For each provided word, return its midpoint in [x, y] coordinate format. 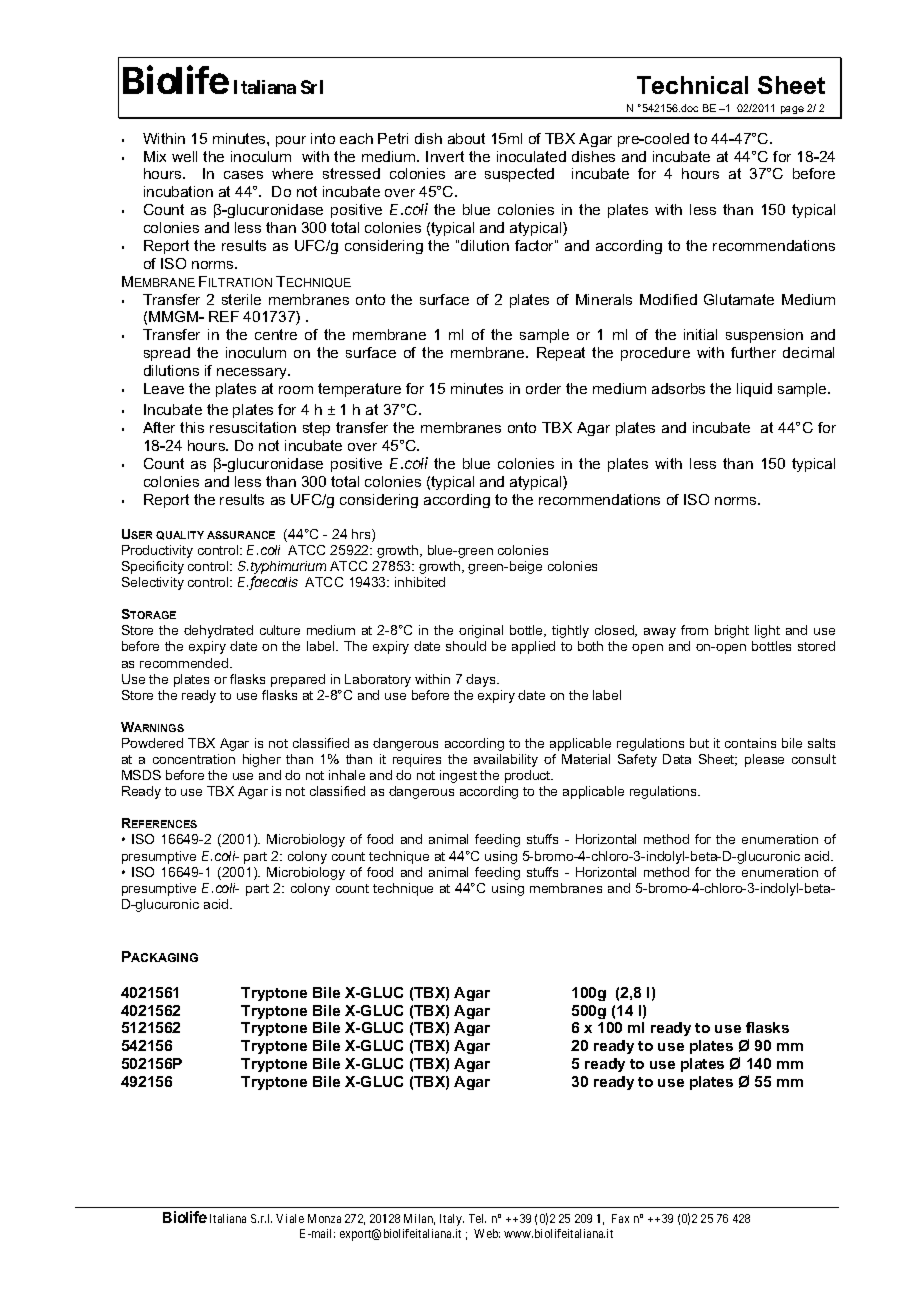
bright [732, 631]
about [466, 138]
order [543, 388]
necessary [253, 373]
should [466, 646]
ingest [458, 776]
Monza [324, 1218]
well [184, 156]
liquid [754, 390]
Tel [477, 1218]
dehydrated [218, 631]
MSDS [141, 775]
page [792, 112]
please [764, 760]
